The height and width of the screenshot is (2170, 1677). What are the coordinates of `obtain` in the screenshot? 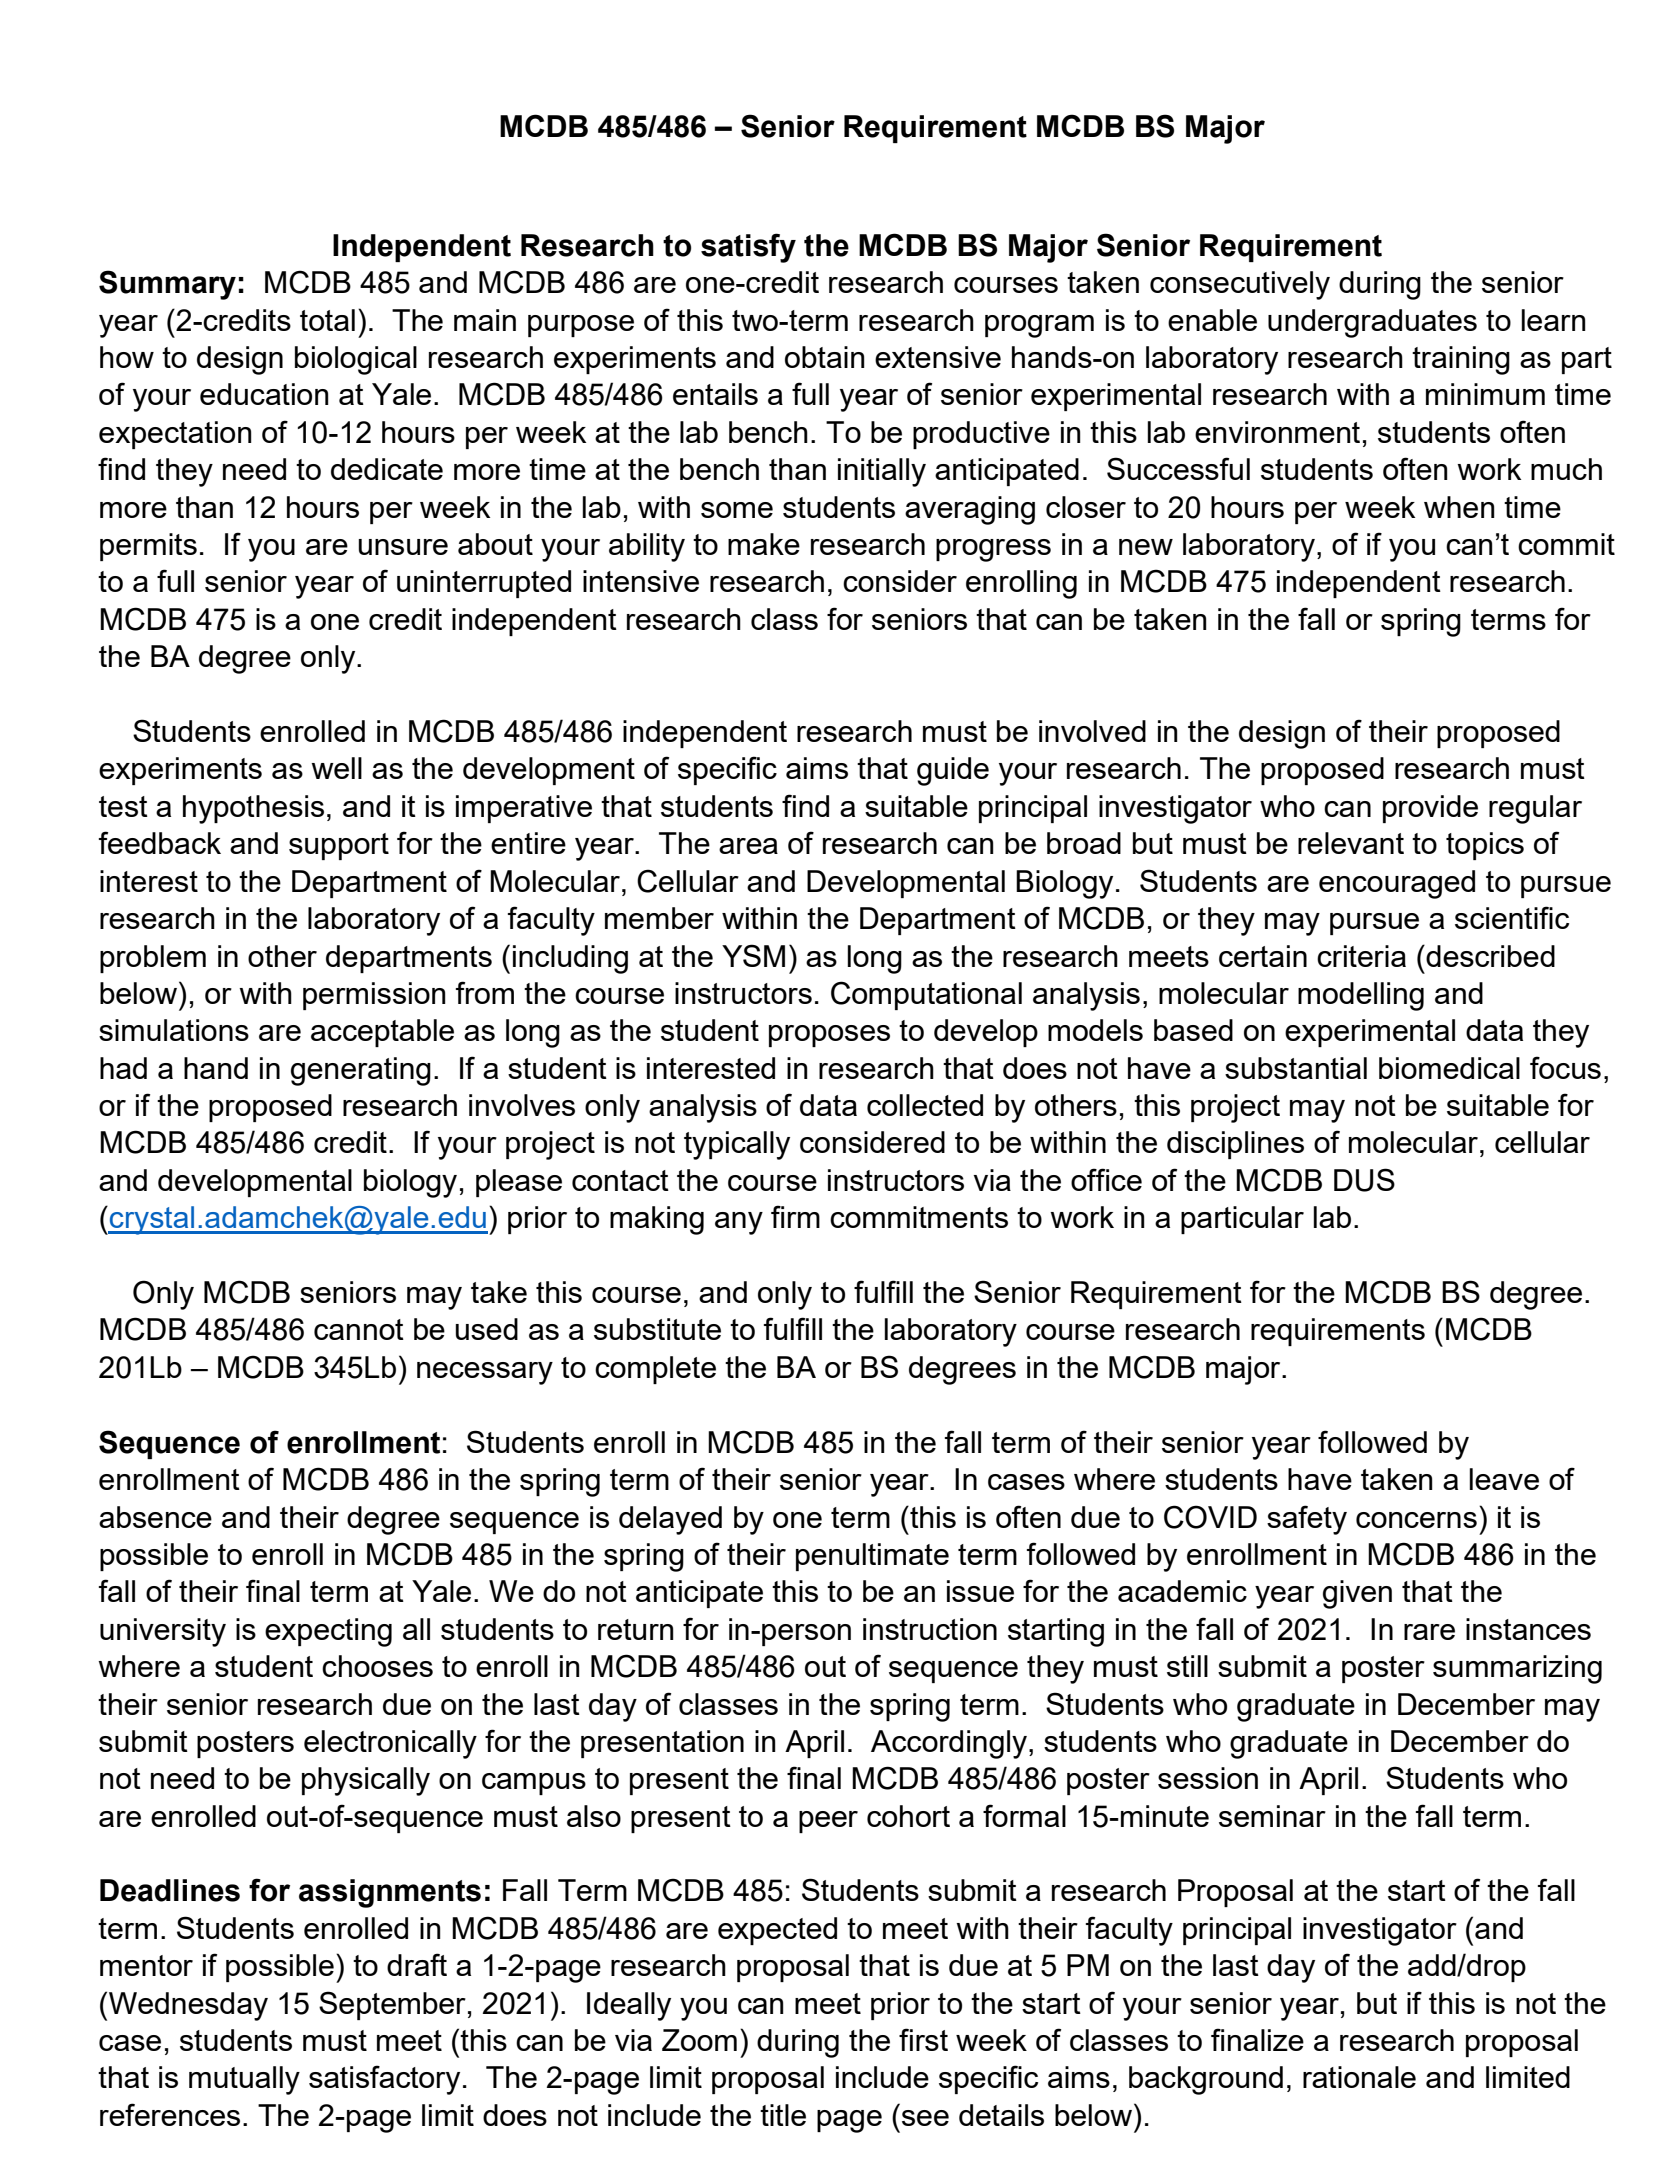 It's located at (825, 357).
